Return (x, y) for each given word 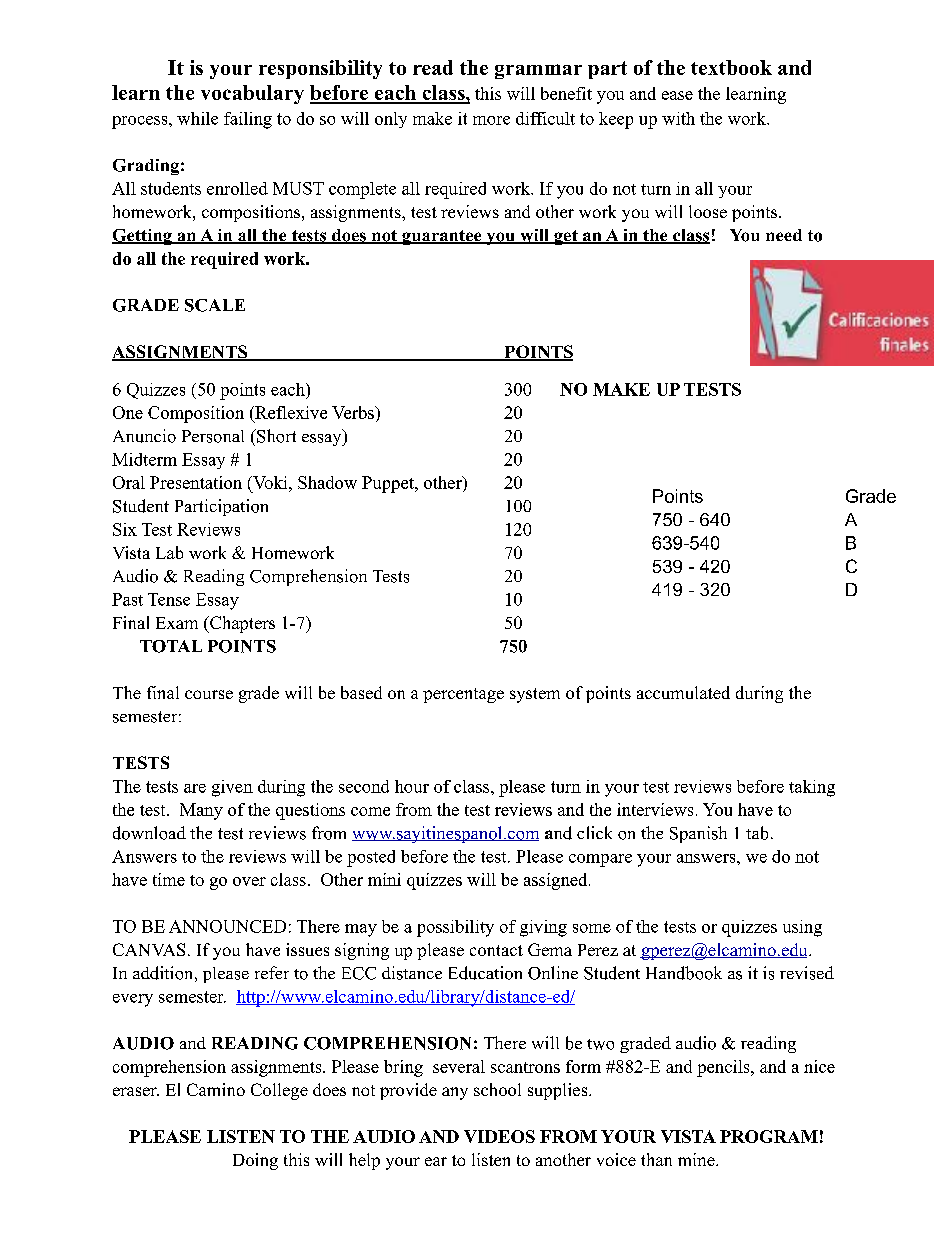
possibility (455, 928)
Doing (255, 1161)
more (491, 120)
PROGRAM (769, 1136)
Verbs (354, 412)
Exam (177, 623)
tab (757, 833)
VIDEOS (499, 1136)
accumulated (683, 692)
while (197, 118)
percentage (463, 695)
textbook (731, 67)
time (169, 879)
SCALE (215, 305)
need (784, 235)
